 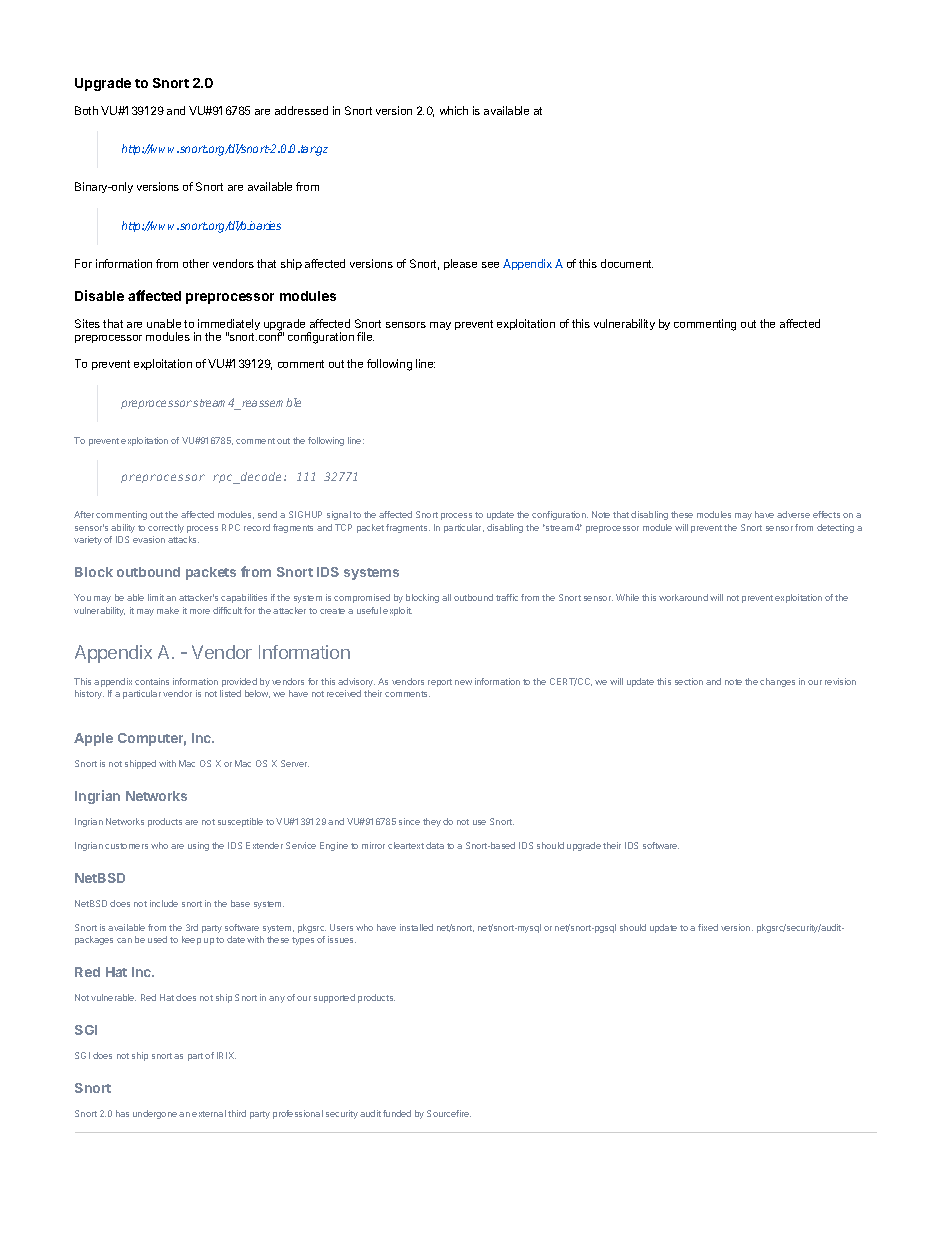 I want to click on which, so click(x=454, y=110).
